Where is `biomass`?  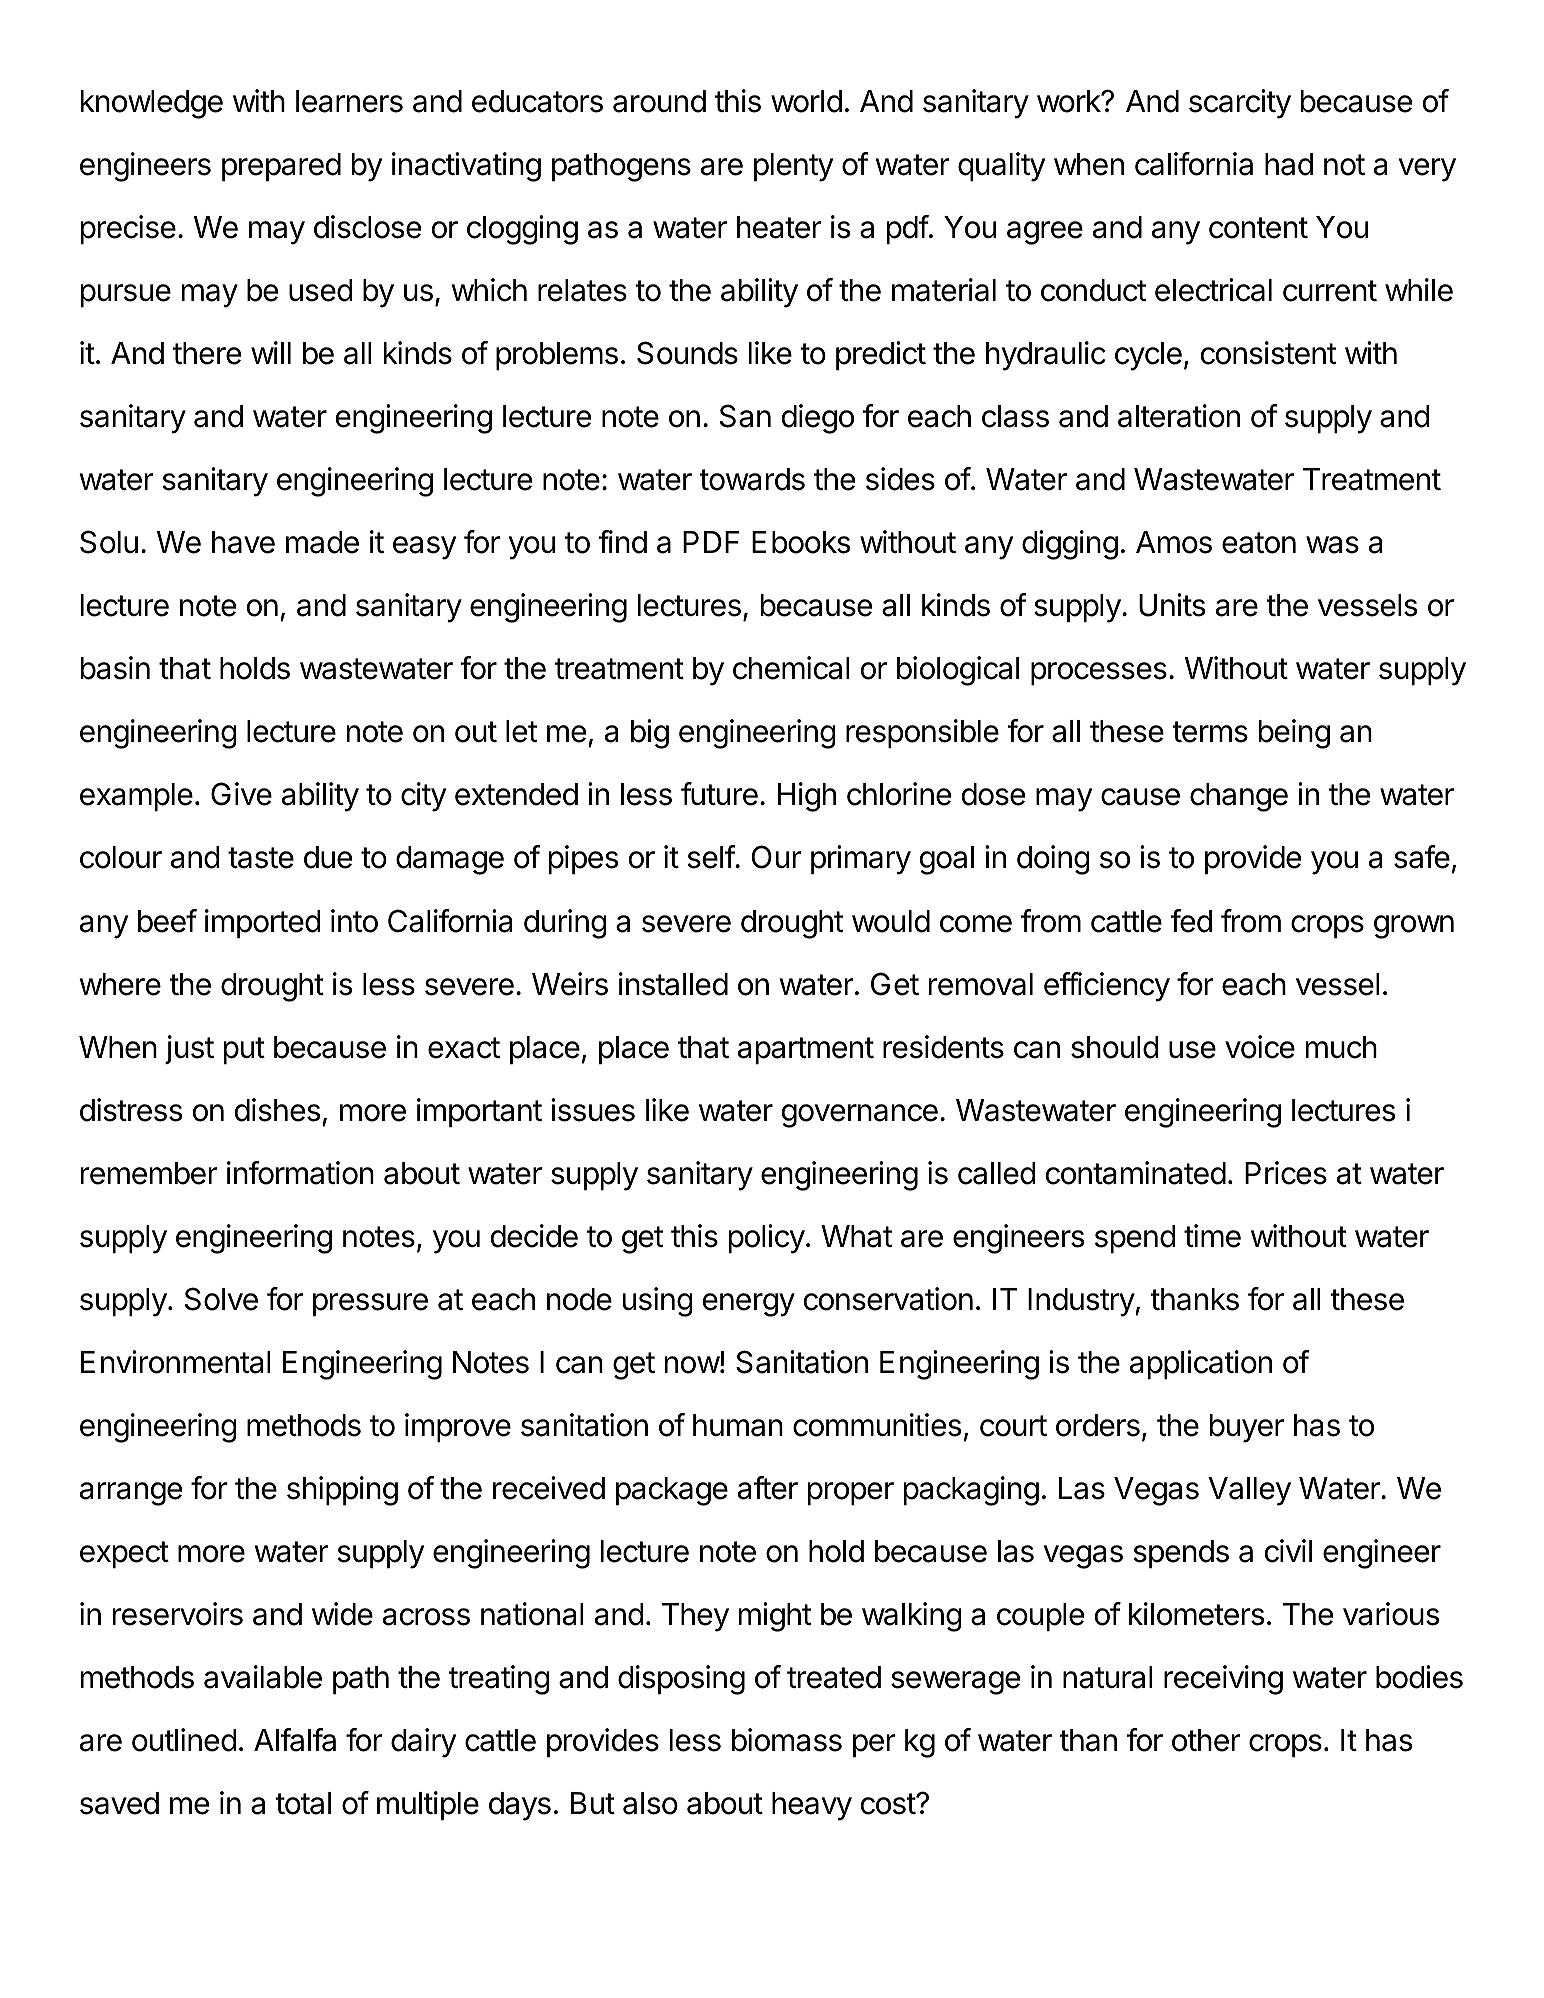
biomass is located at coordinates (787, 1740).
